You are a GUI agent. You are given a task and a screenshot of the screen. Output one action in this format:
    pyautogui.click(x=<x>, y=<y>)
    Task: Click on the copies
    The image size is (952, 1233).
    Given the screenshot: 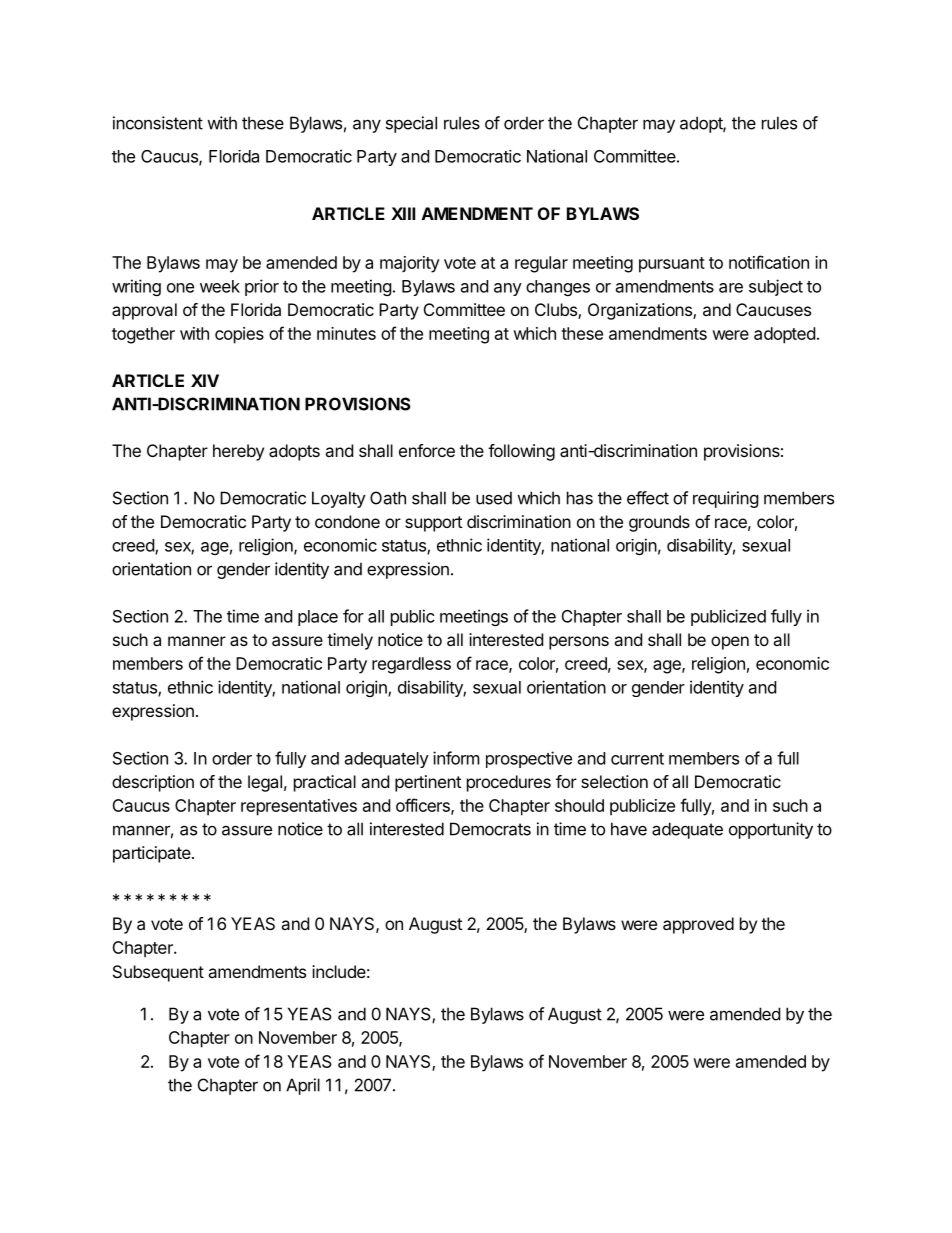 What is the action you would take?
    pyautogui.click(x=239, y=335)
